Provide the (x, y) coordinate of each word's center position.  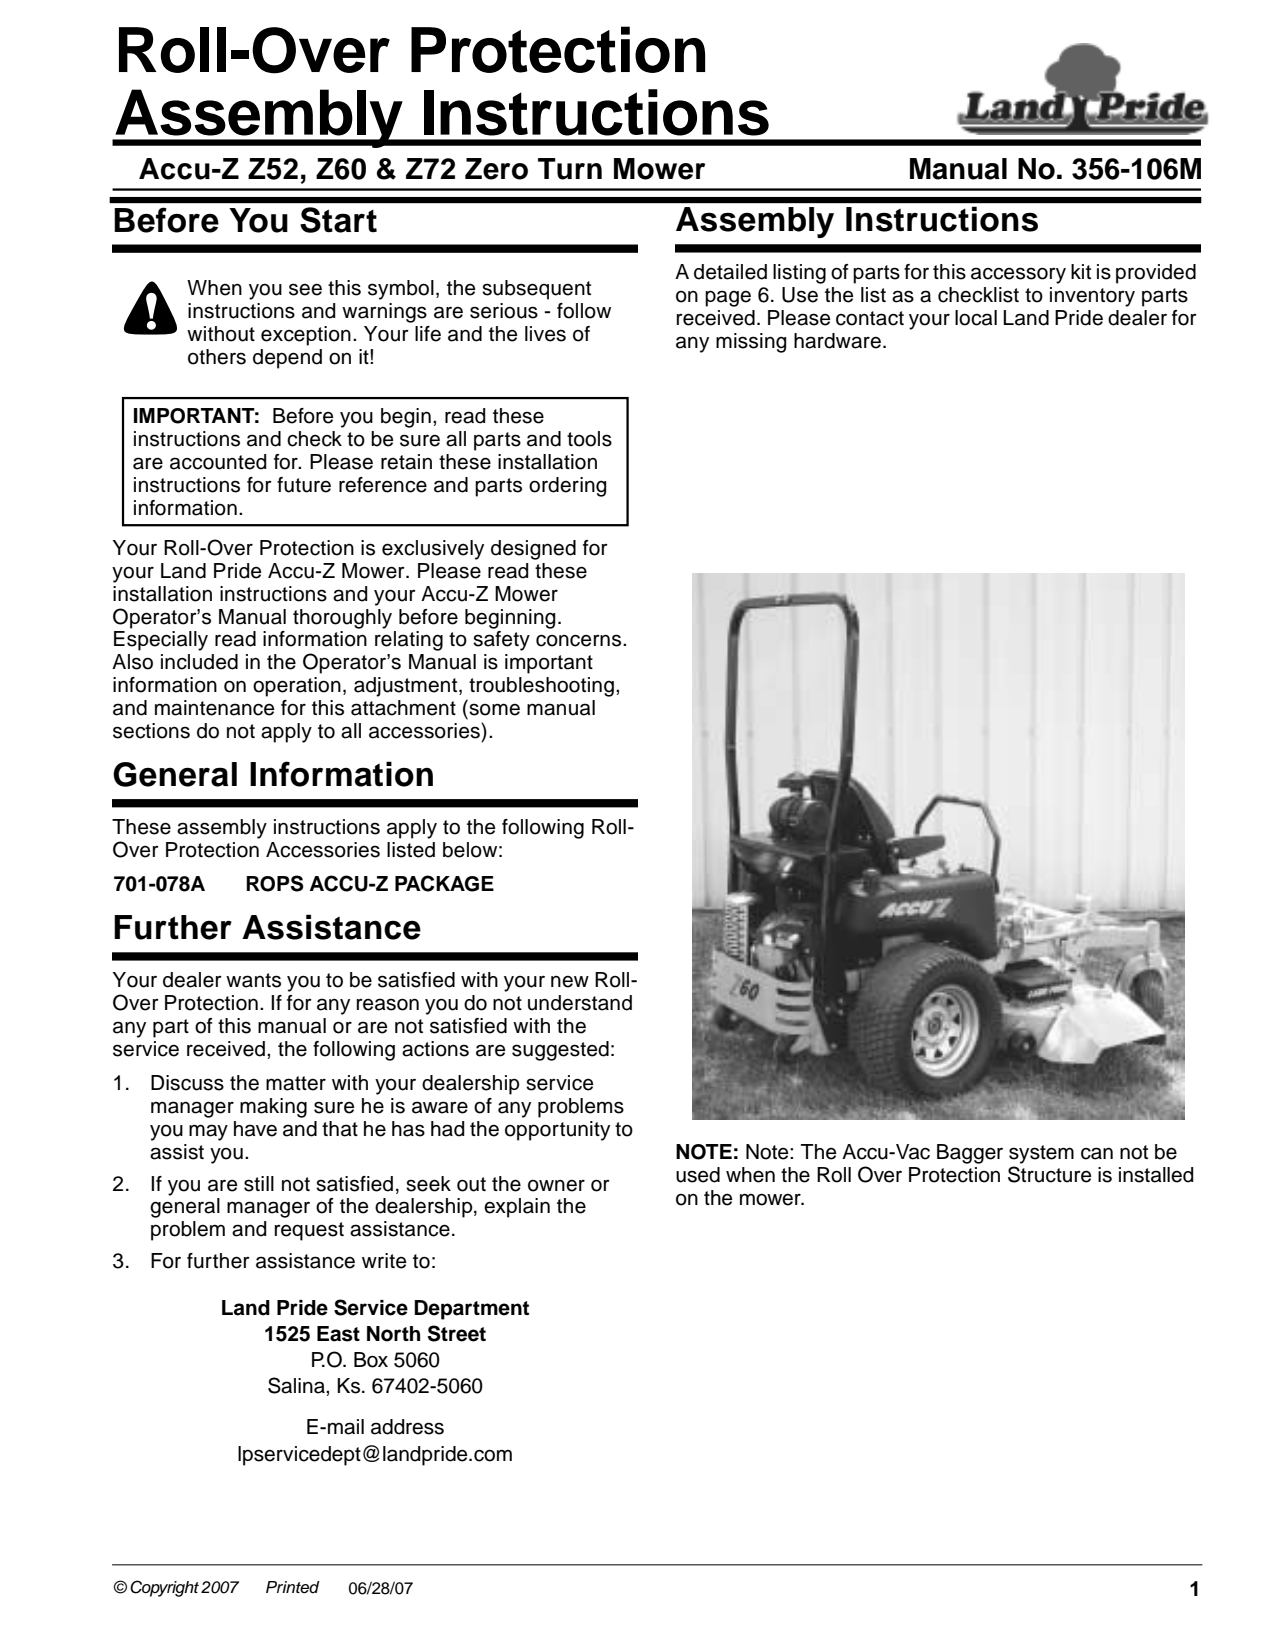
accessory (1018, 275)
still (259, 1184)
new (570, 981)
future (304, 485)
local (976, 318)
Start (338, 220)
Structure (1049, 1174)
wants (253, 980)
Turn (570, 169)
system (1041, 1154)
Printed (293, 1587)
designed (533, 550)
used (698, 1175)
